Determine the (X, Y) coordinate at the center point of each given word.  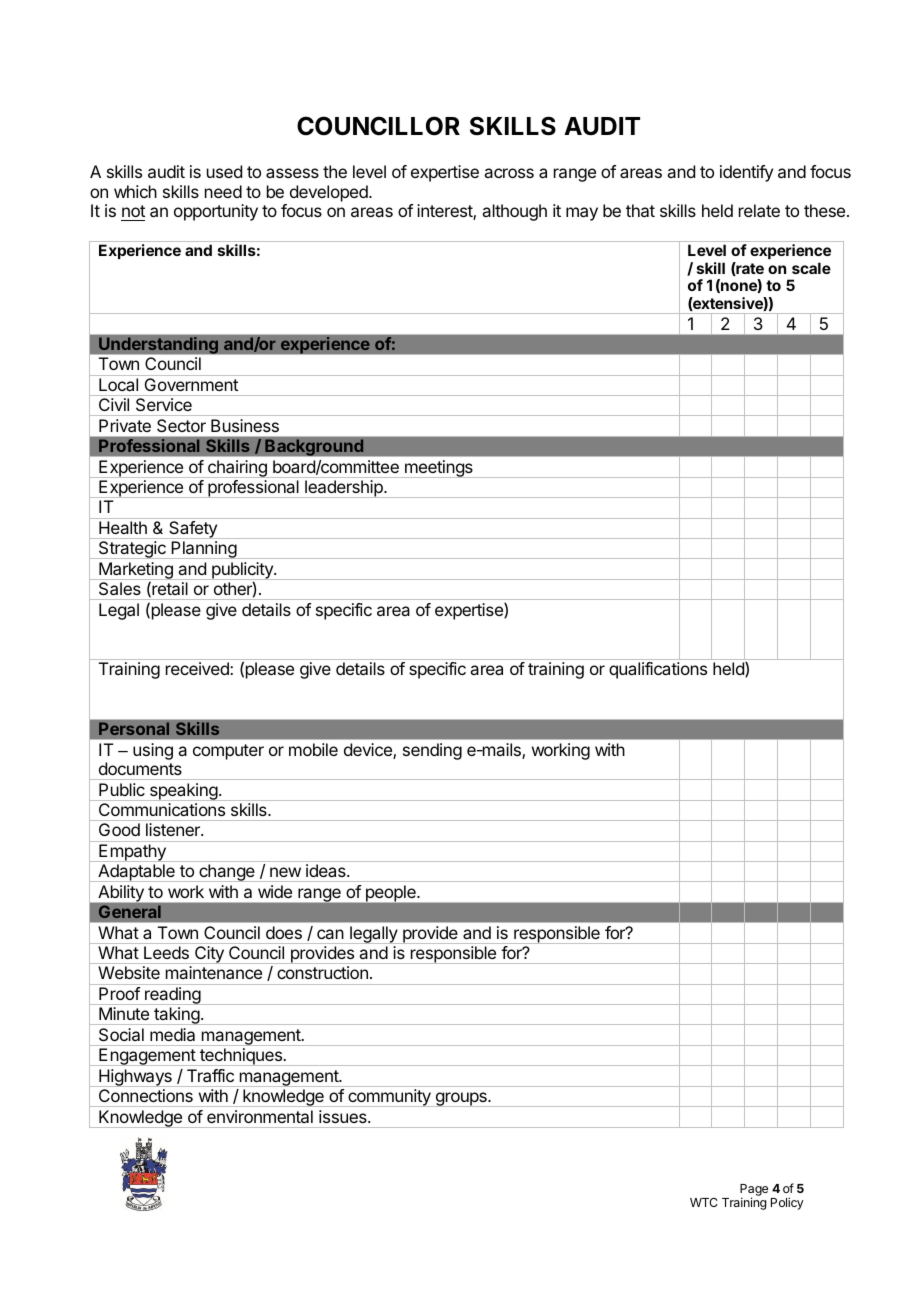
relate (759, 210)
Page (754, 1191)
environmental (260, 1116)
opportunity (216, 212)
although (514, 212)
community (389, 1098)
